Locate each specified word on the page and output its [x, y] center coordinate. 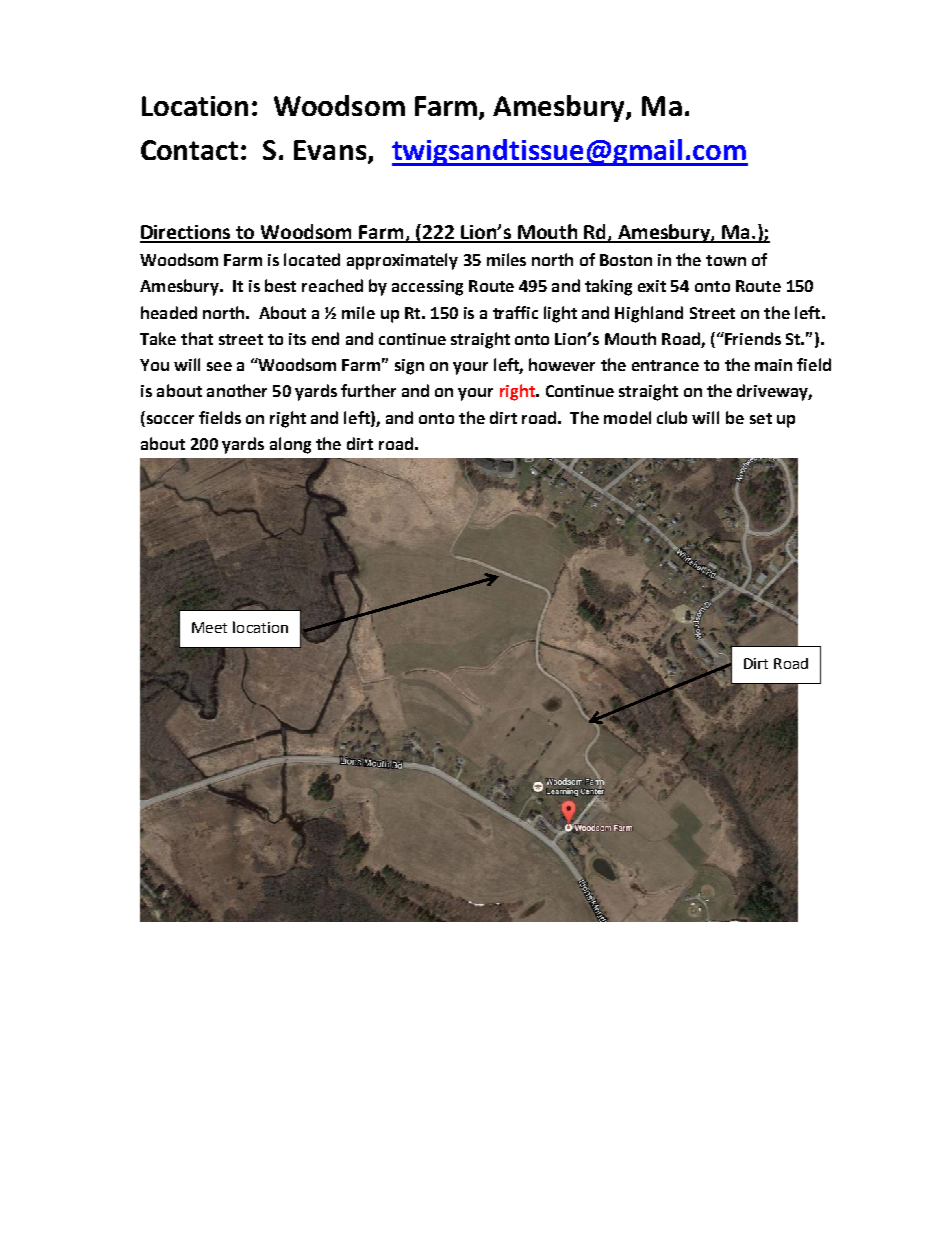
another [237, 390]
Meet [209, 627]
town [726, 260]
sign [409, 367]
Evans [331, 151]
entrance [665, 365]
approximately [402, 261]
